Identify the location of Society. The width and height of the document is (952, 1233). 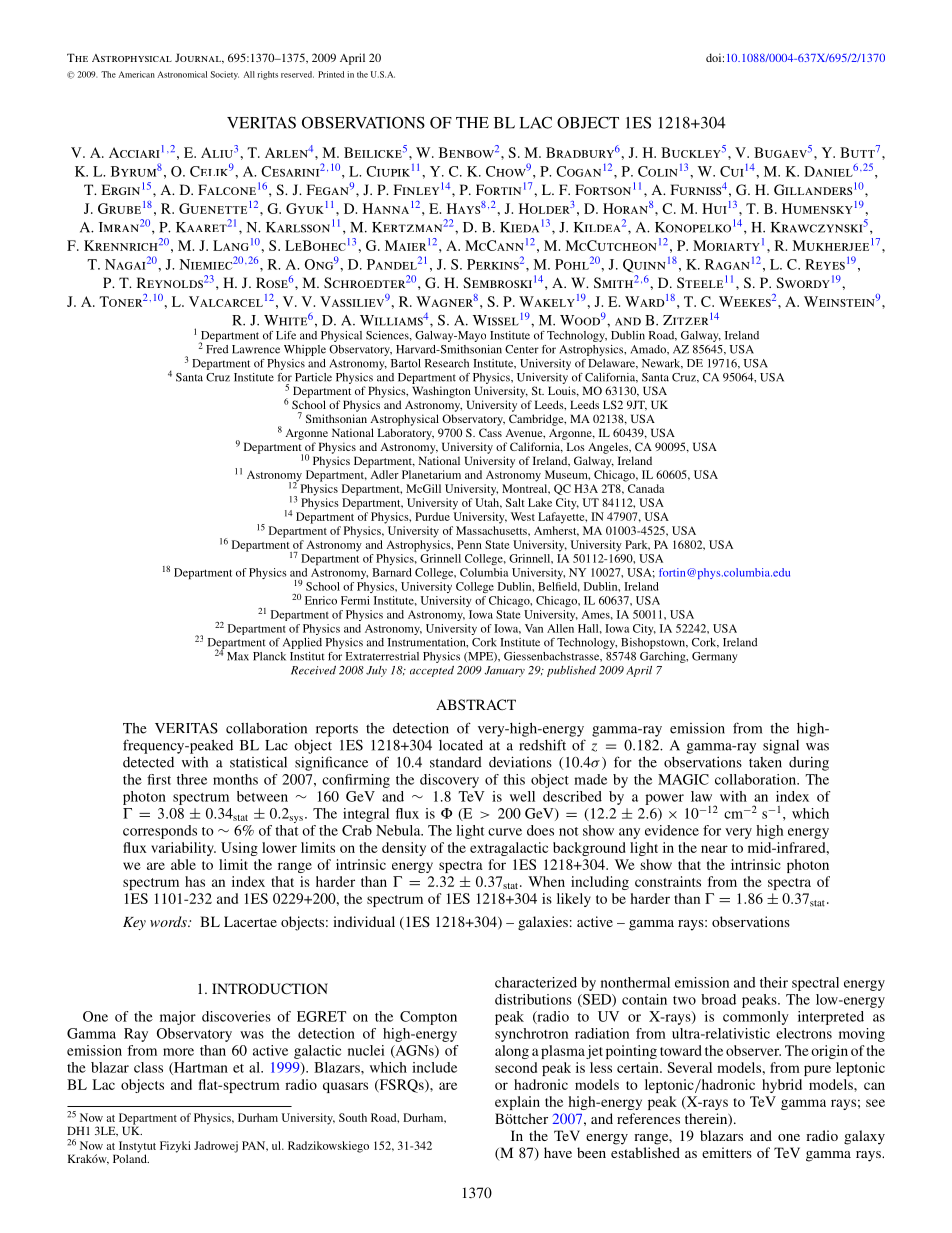
(224, 75).
